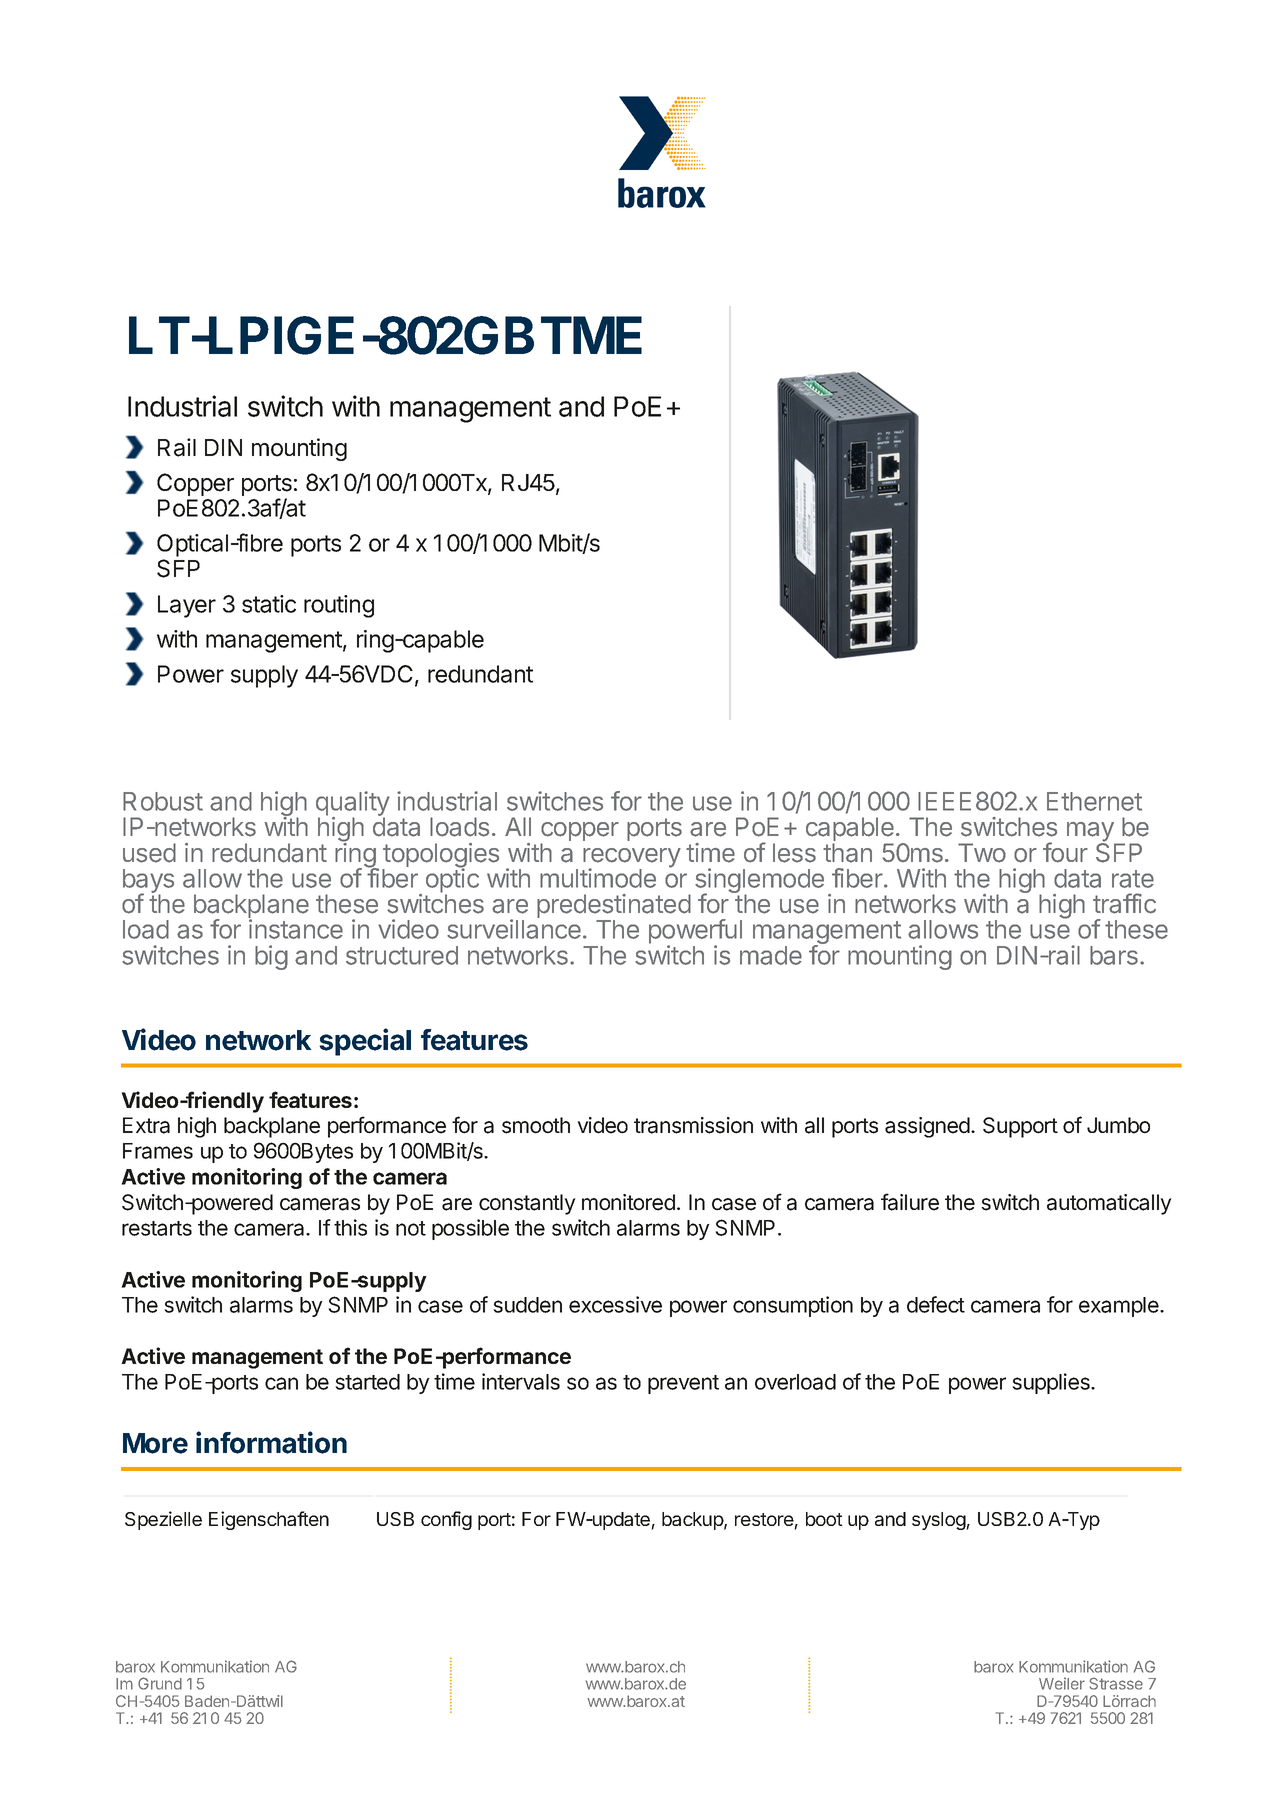 This screenshot has height=1799, width=1272. I want to click on static, so click(269, 604).
